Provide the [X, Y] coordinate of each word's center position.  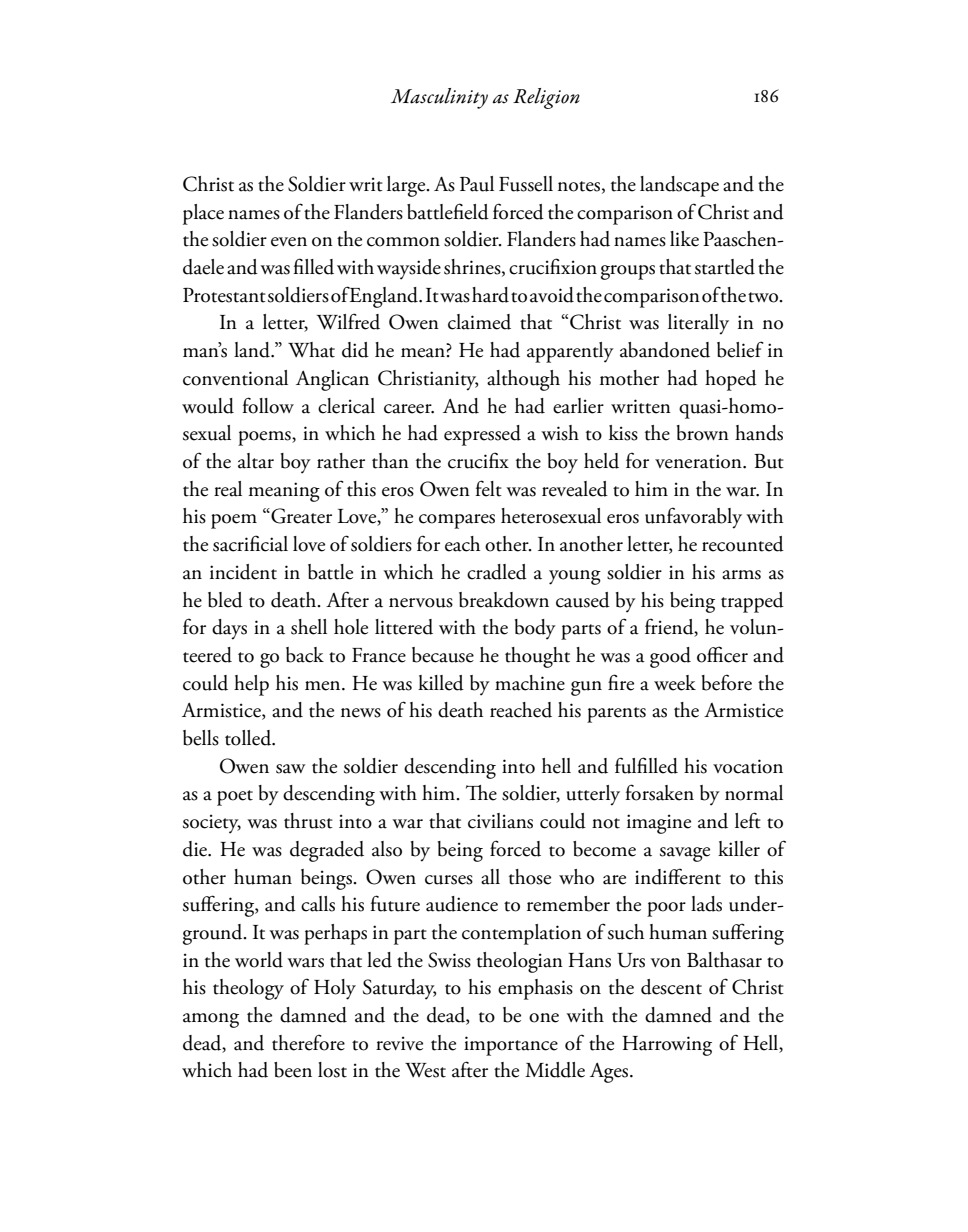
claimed [479, 322]
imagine [659, 824]
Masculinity [439, 98]
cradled [497, 572]
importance [511, 1046]
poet [235, 798]
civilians [500, 821]
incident [243, 572]
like [684, 239]
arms [741, 575]
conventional [235, 378]
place [203, 214]
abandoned [665, 350]
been [293, 1070]
